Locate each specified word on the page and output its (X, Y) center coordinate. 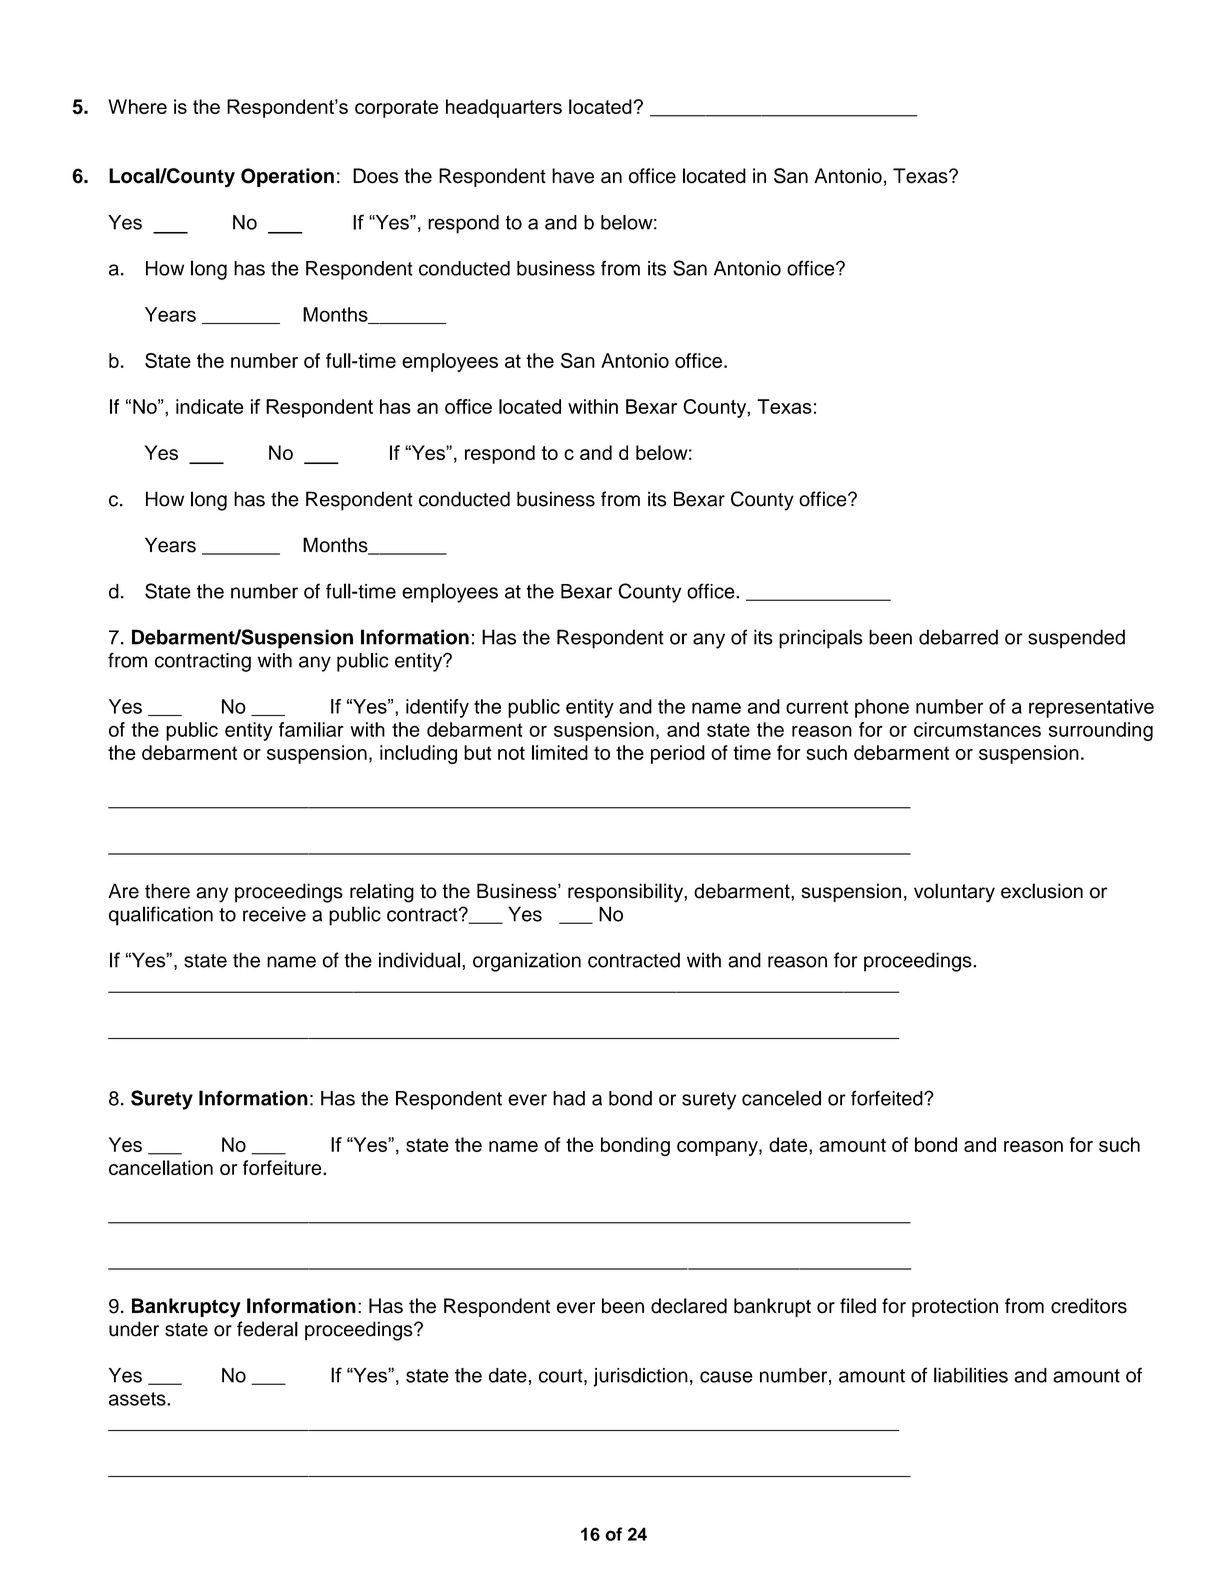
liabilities (971, 1375)
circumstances (977, 729)
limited (560, 752)
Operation (287, 177)
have (573, 176)
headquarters (504, 108)
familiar (311, 729)
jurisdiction (640, 1377)
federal (267, 1329)
